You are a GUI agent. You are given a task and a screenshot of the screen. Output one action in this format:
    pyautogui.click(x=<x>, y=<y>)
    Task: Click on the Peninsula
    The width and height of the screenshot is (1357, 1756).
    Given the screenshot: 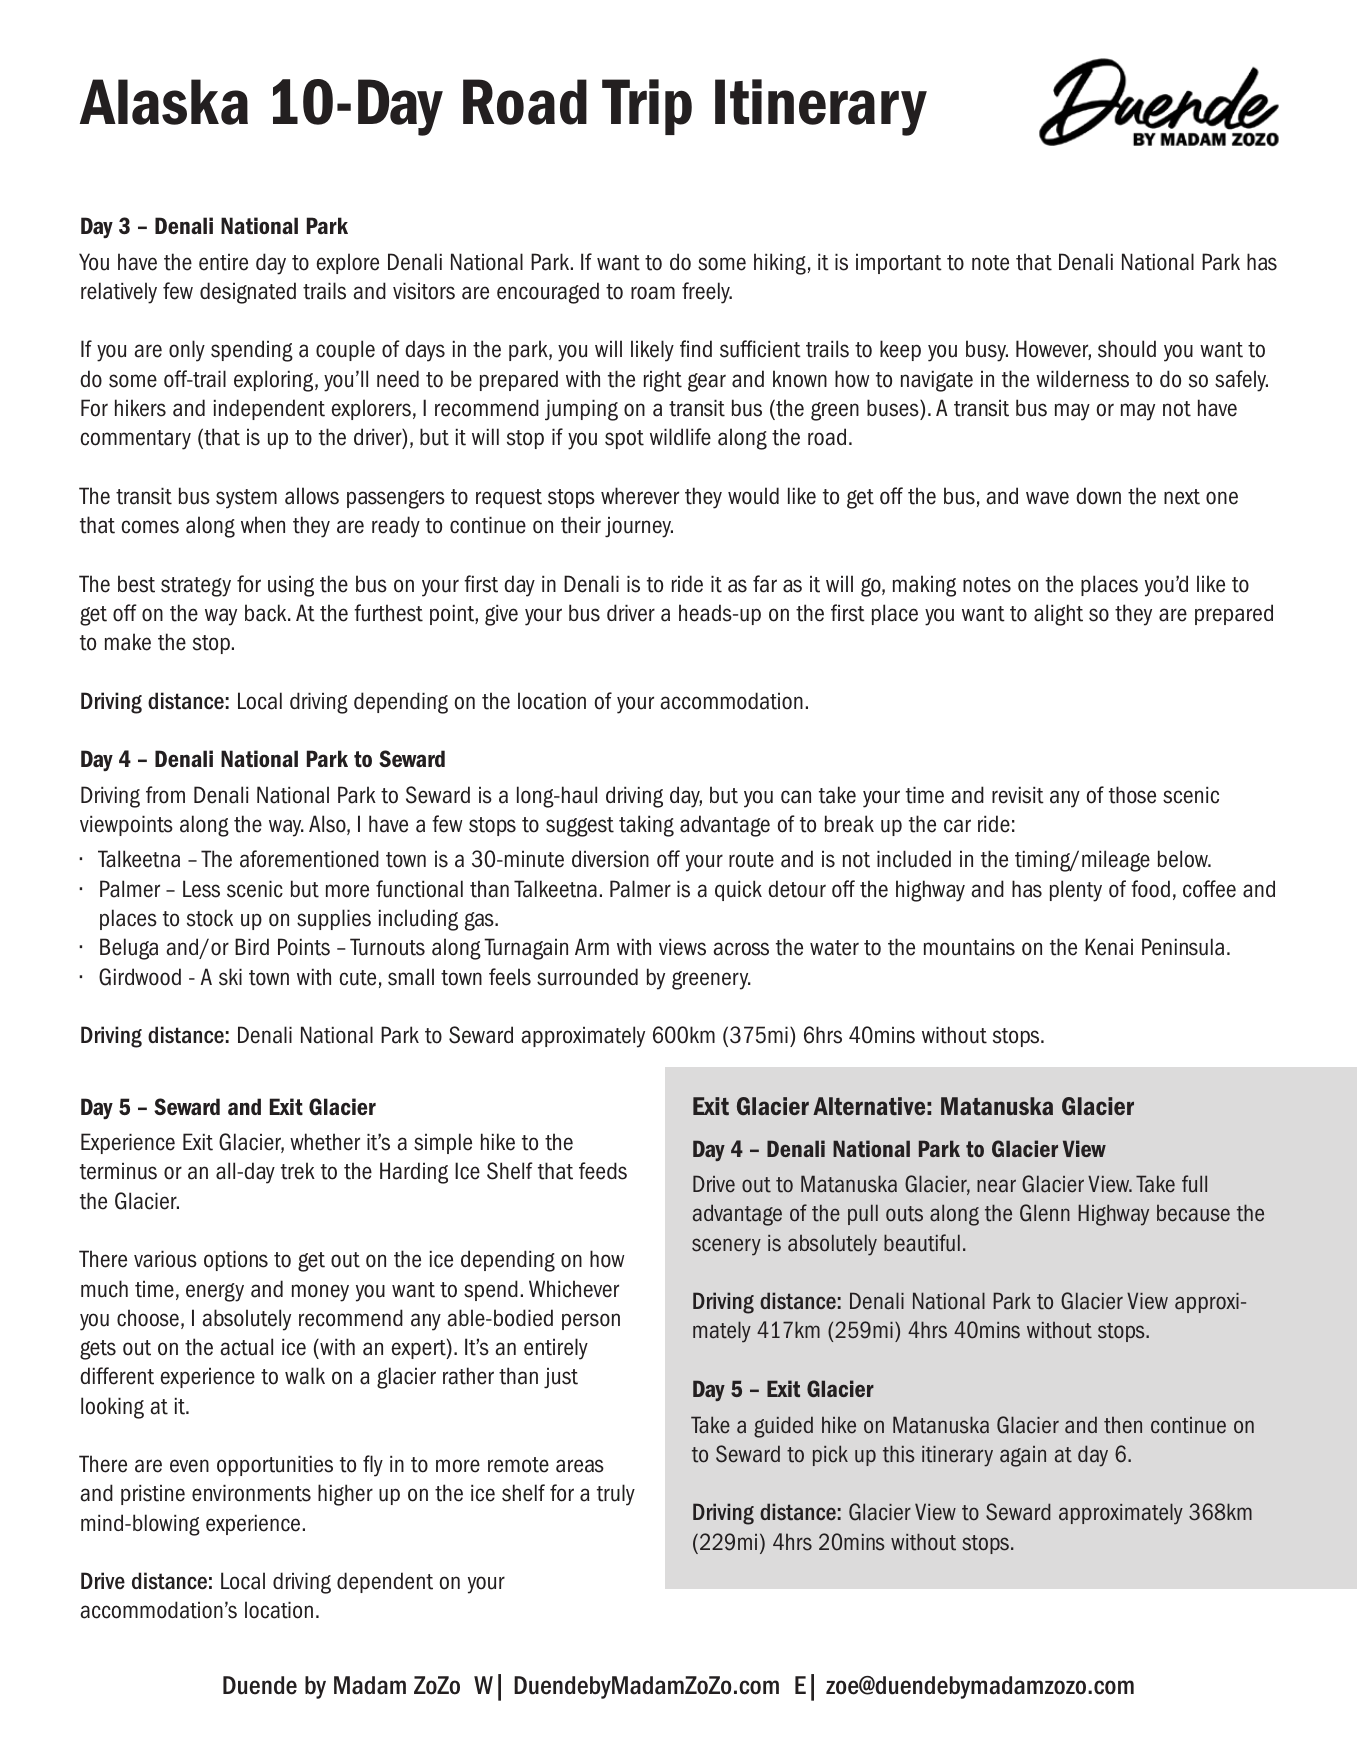 What is the action you would take?
    pyautogui.click(x=1183, y=947)
